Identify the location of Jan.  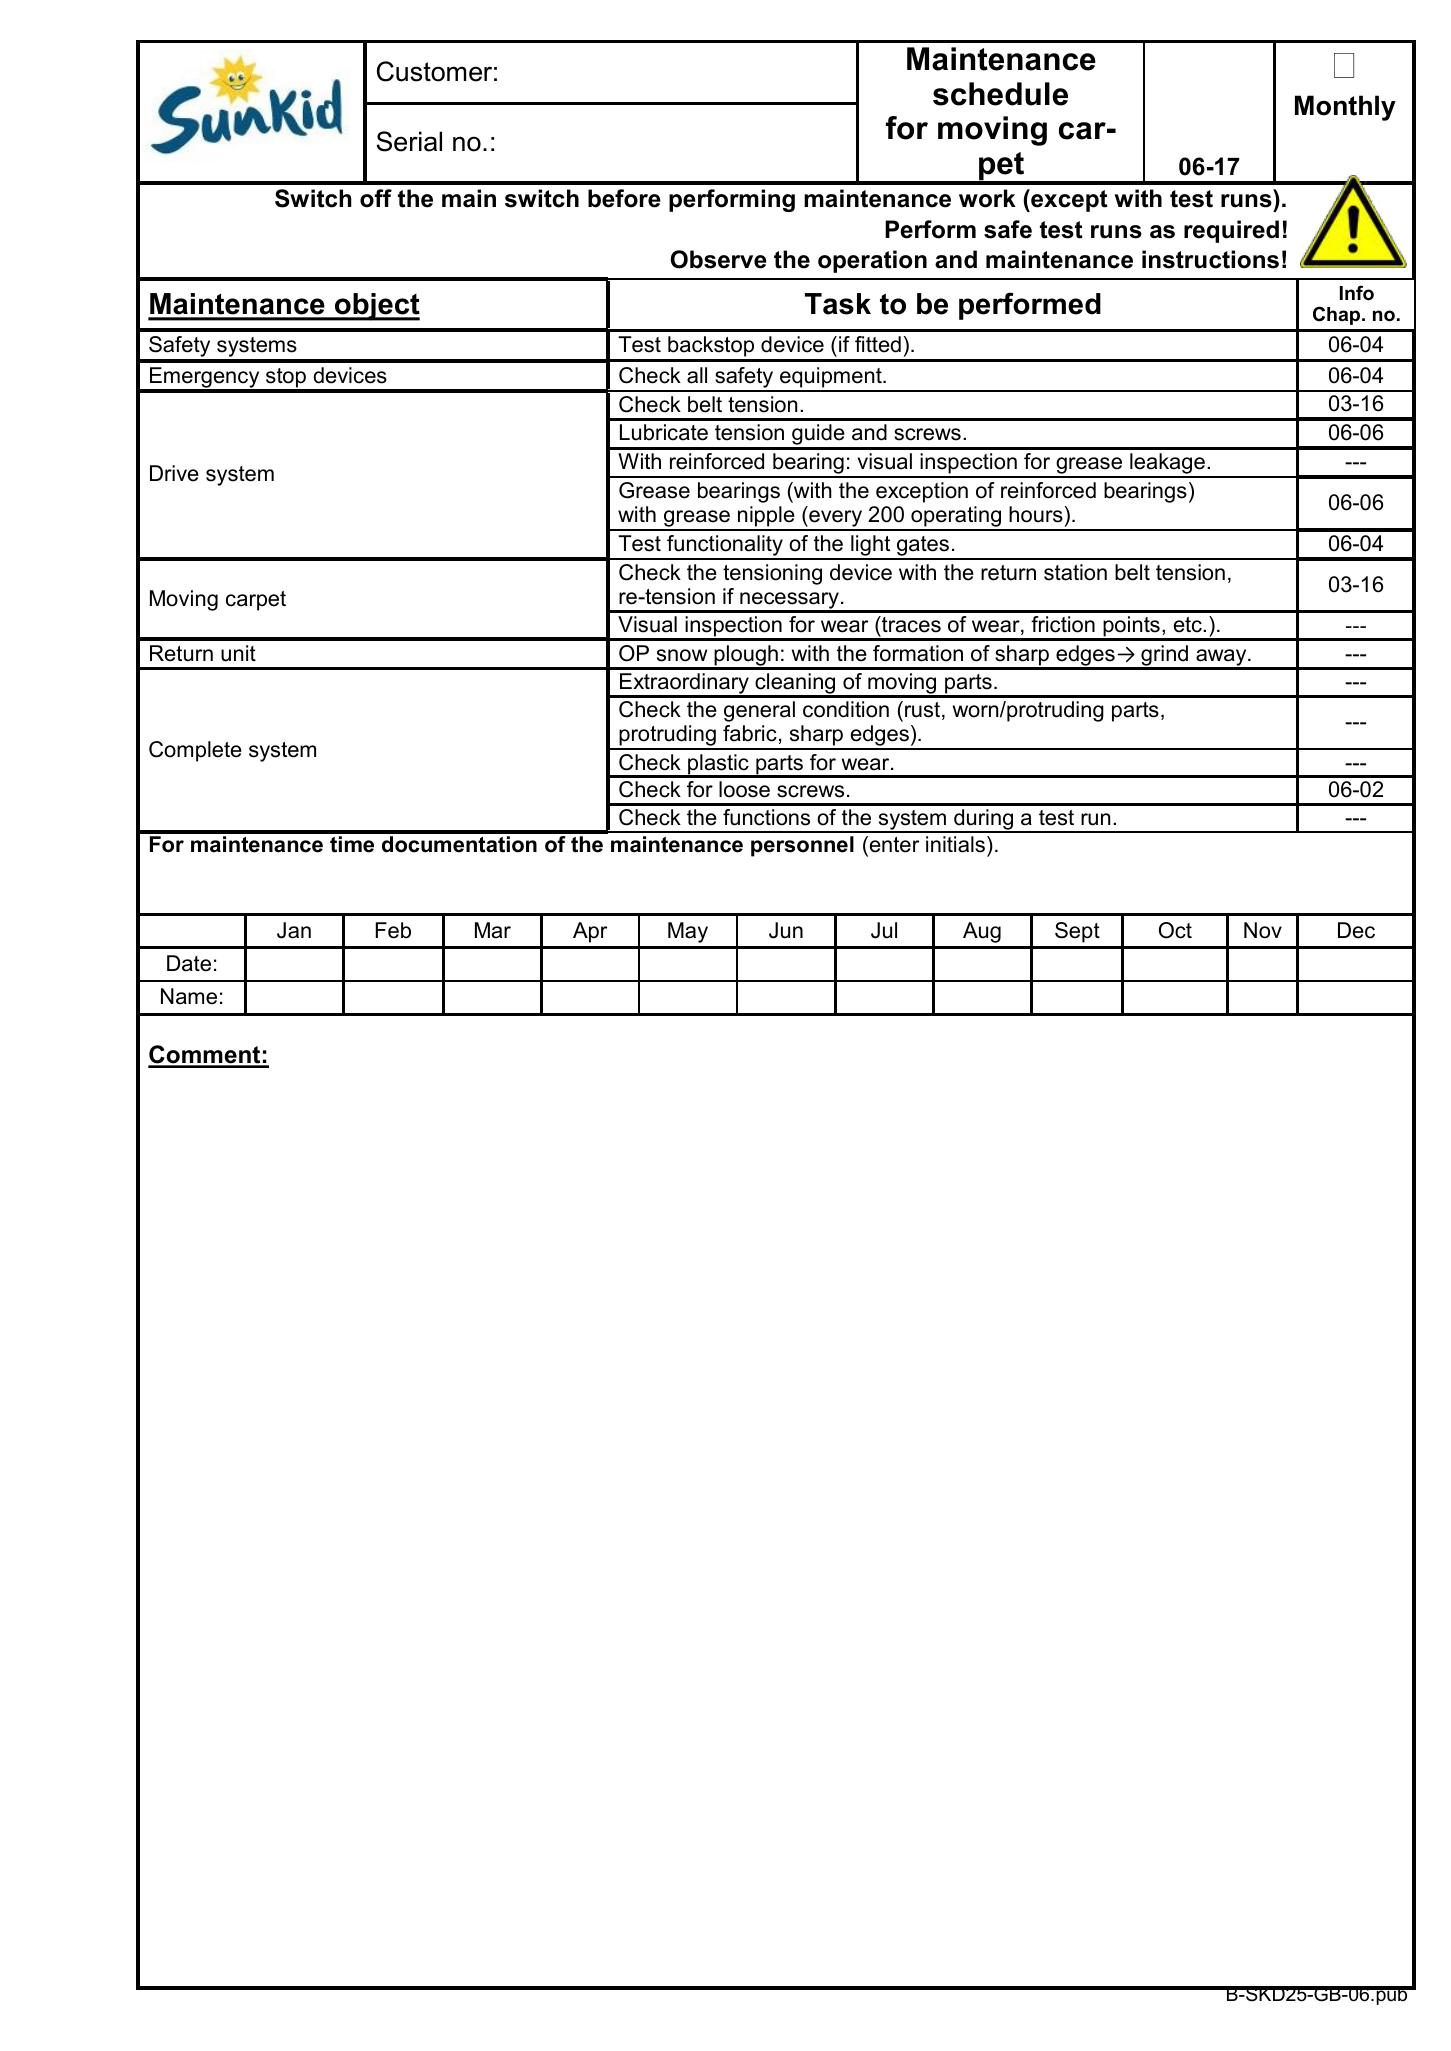
(294, 930).
